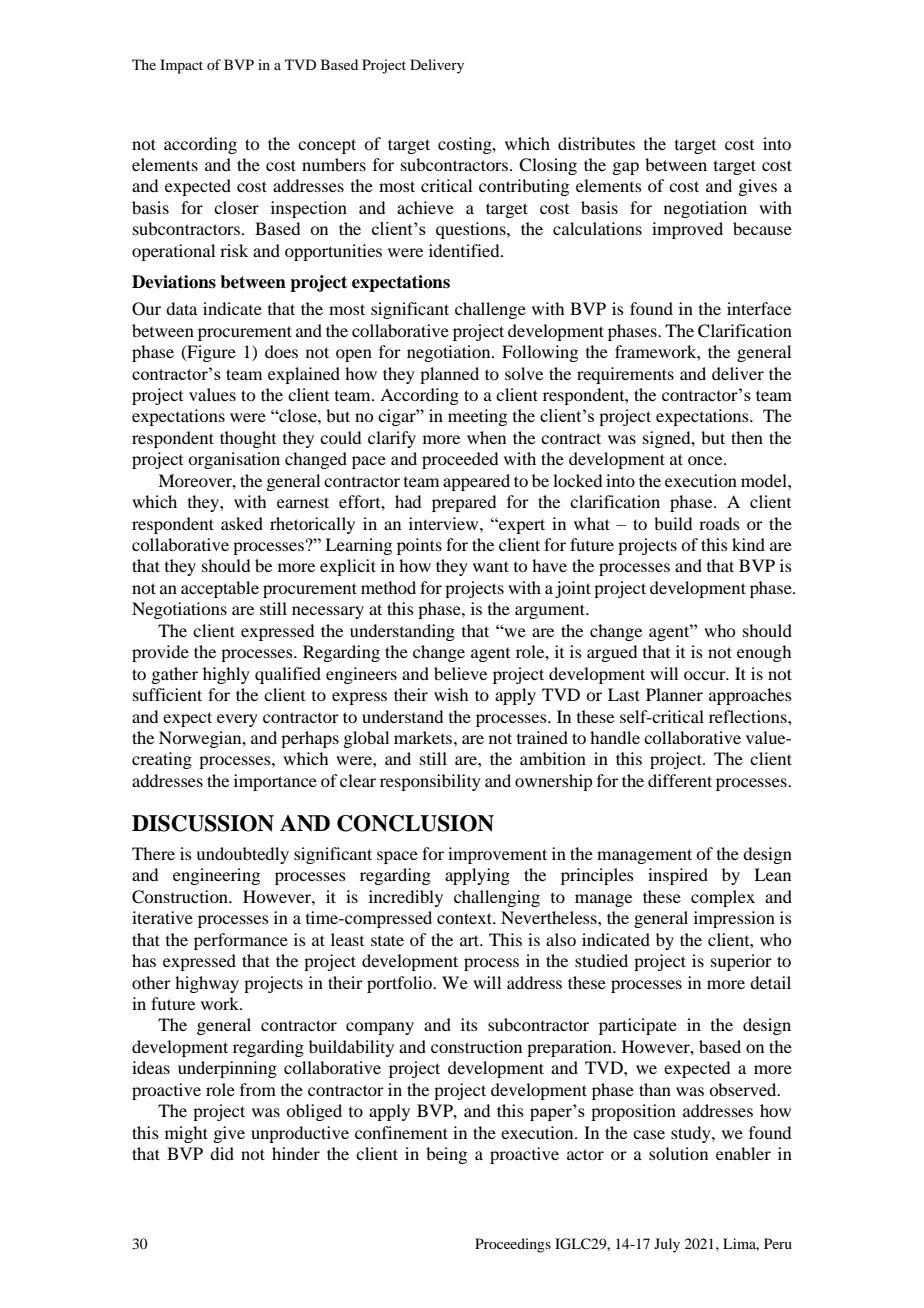 The width and height of the image is (924, 1308). Describe the element at coordinates (548, 166) in the image. I see `Closing` at that location.
